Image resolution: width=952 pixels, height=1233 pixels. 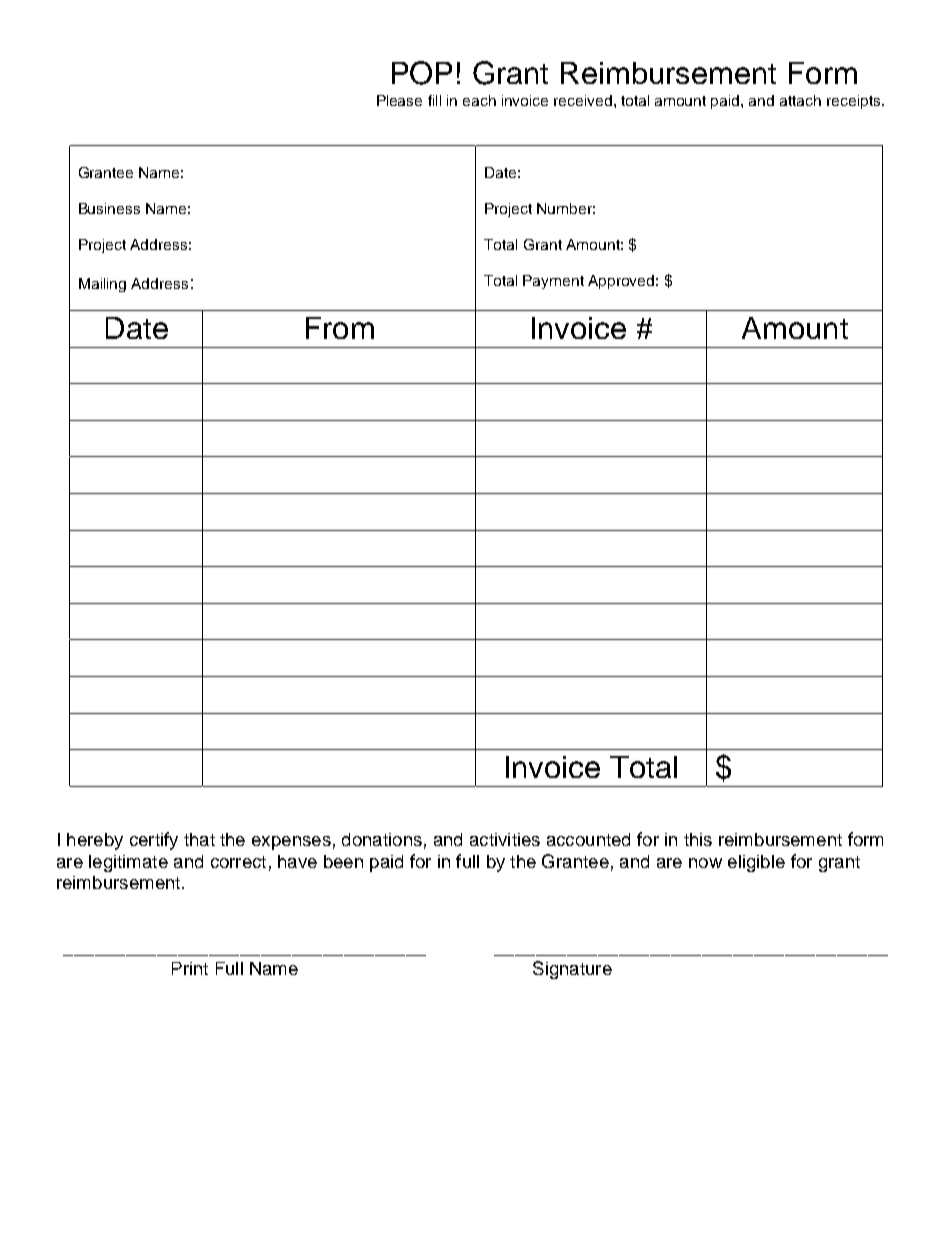 I want to click on activities, so click(x=505, y=839).
